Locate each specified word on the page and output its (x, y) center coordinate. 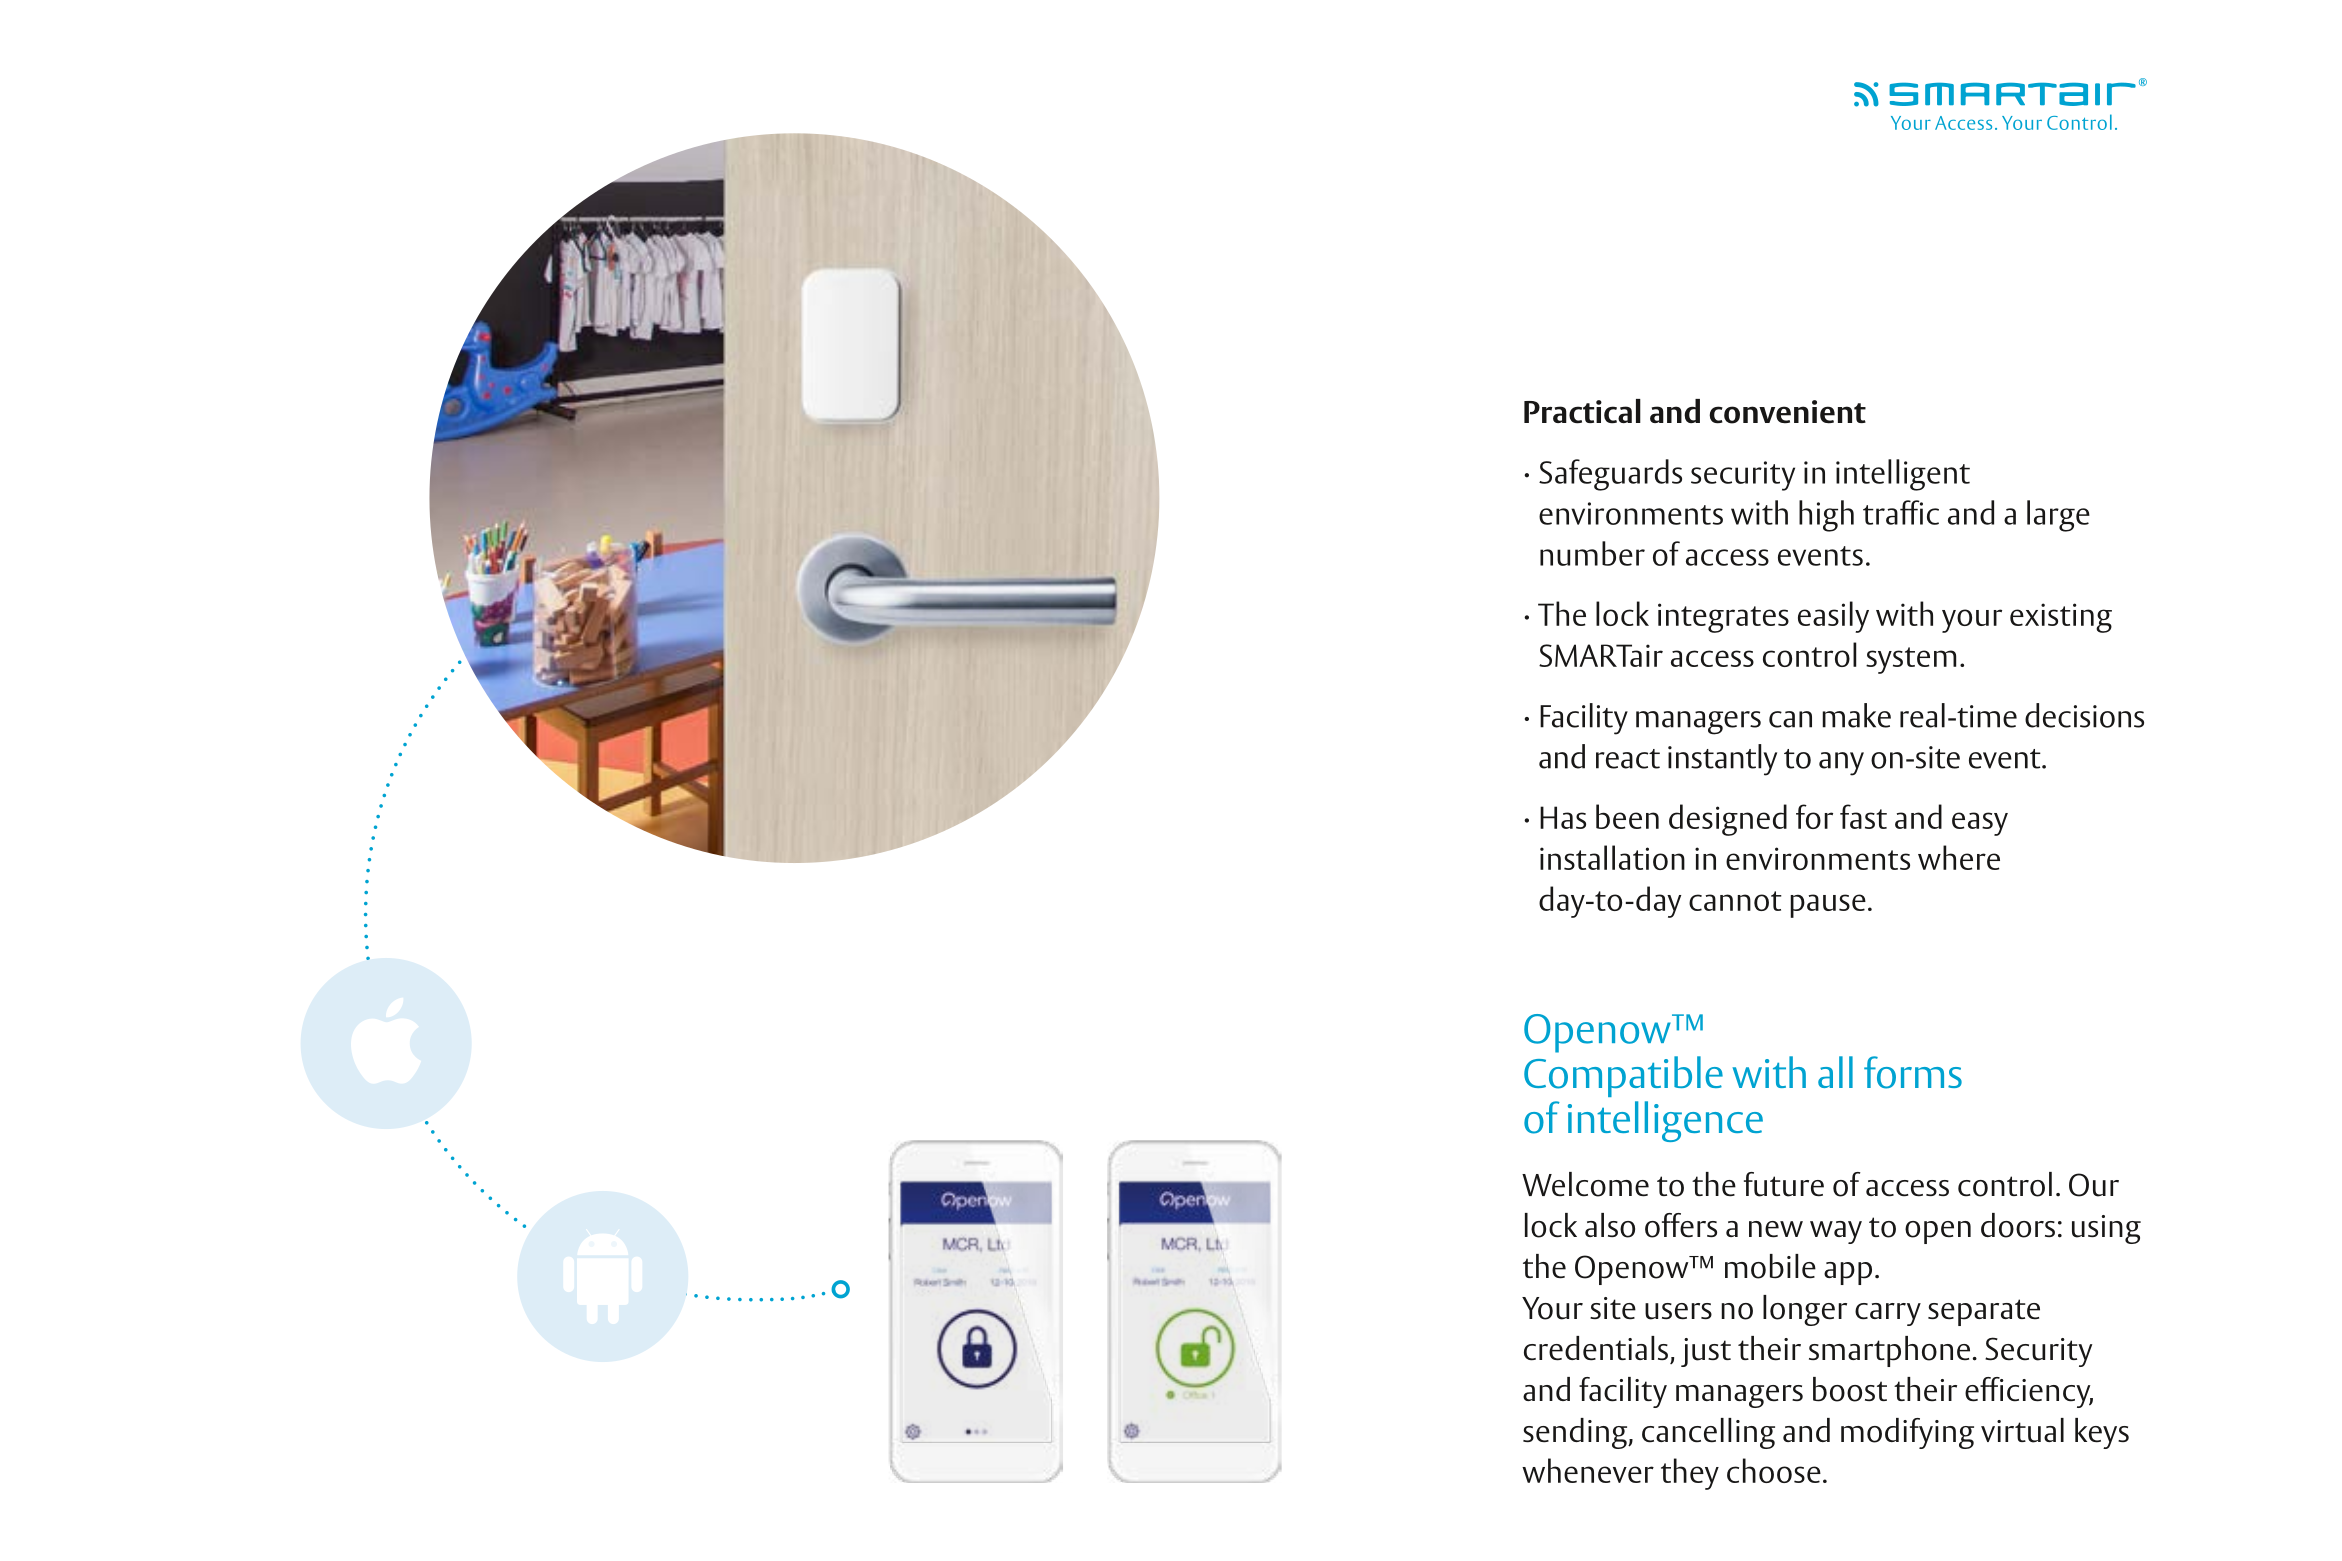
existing (2061, 618)
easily (1833, 617)
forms (1913, 1072)
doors (2018, 1225)
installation (1612, 857)
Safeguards (1610, 475)
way (1836, 1232)
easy (1980, 824)
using (2106, 1229)
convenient (1787, 412)
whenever (1588, 1470)
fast (1863, 816)
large (2058, 516)
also (1610, 1225)
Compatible (1623, 1076)
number (1592, 553)
